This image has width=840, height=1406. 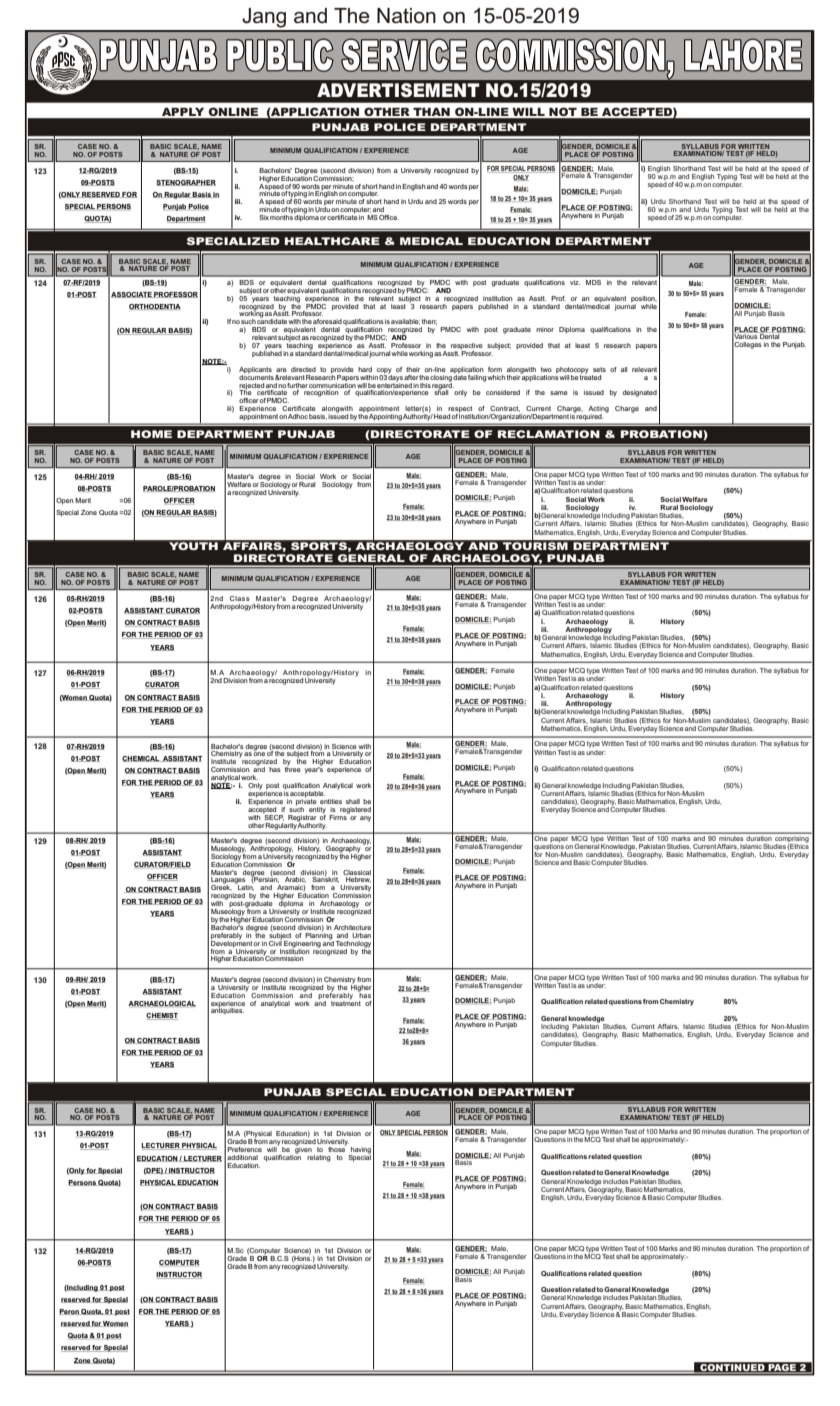 I want to click on ADVERTISEMENT, so click(x=398, y=90).
